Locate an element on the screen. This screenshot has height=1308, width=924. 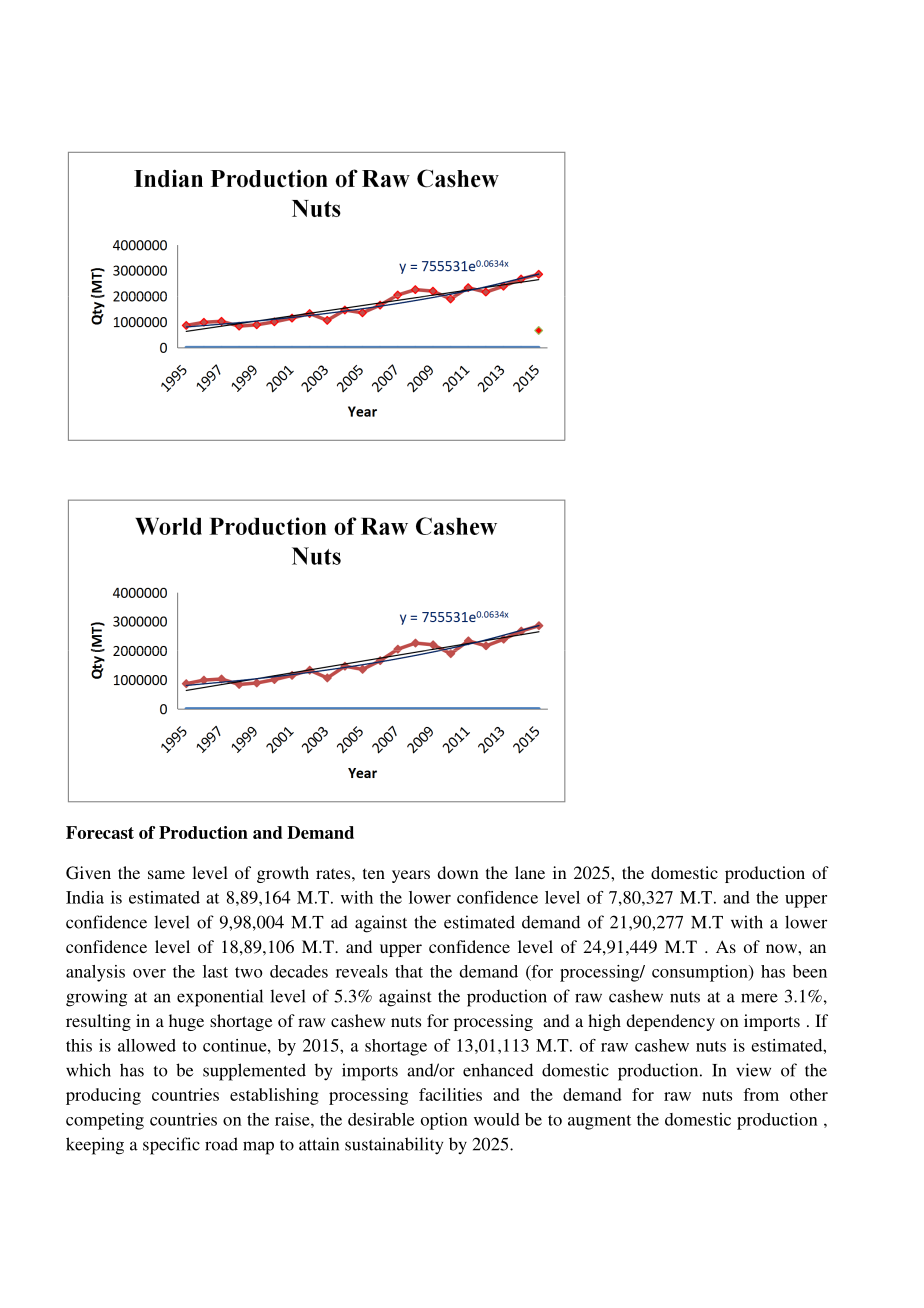
consumption is located at coordinates (701, 973).
